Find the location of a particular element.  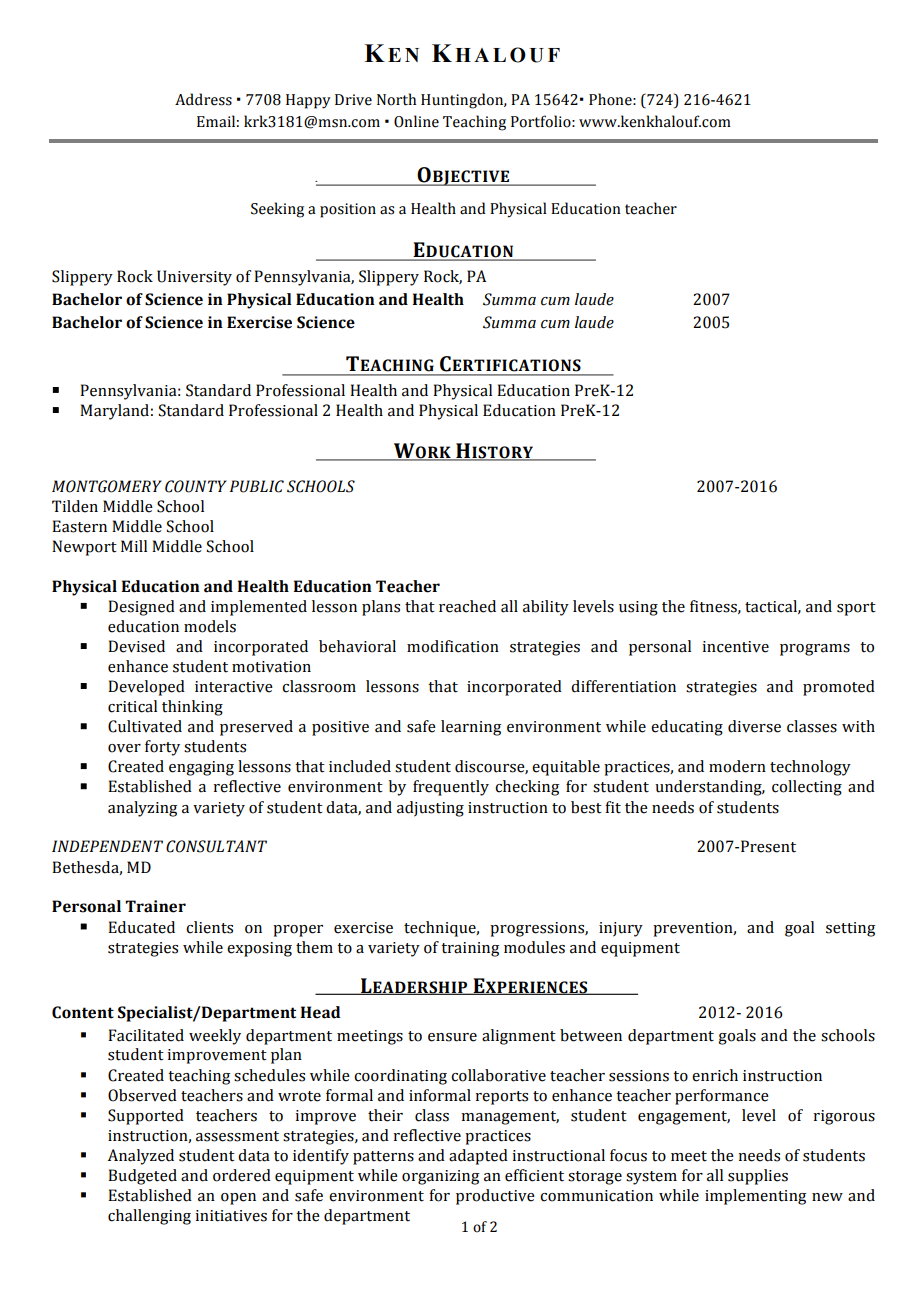

Address is located at coordinates (203, 99).
